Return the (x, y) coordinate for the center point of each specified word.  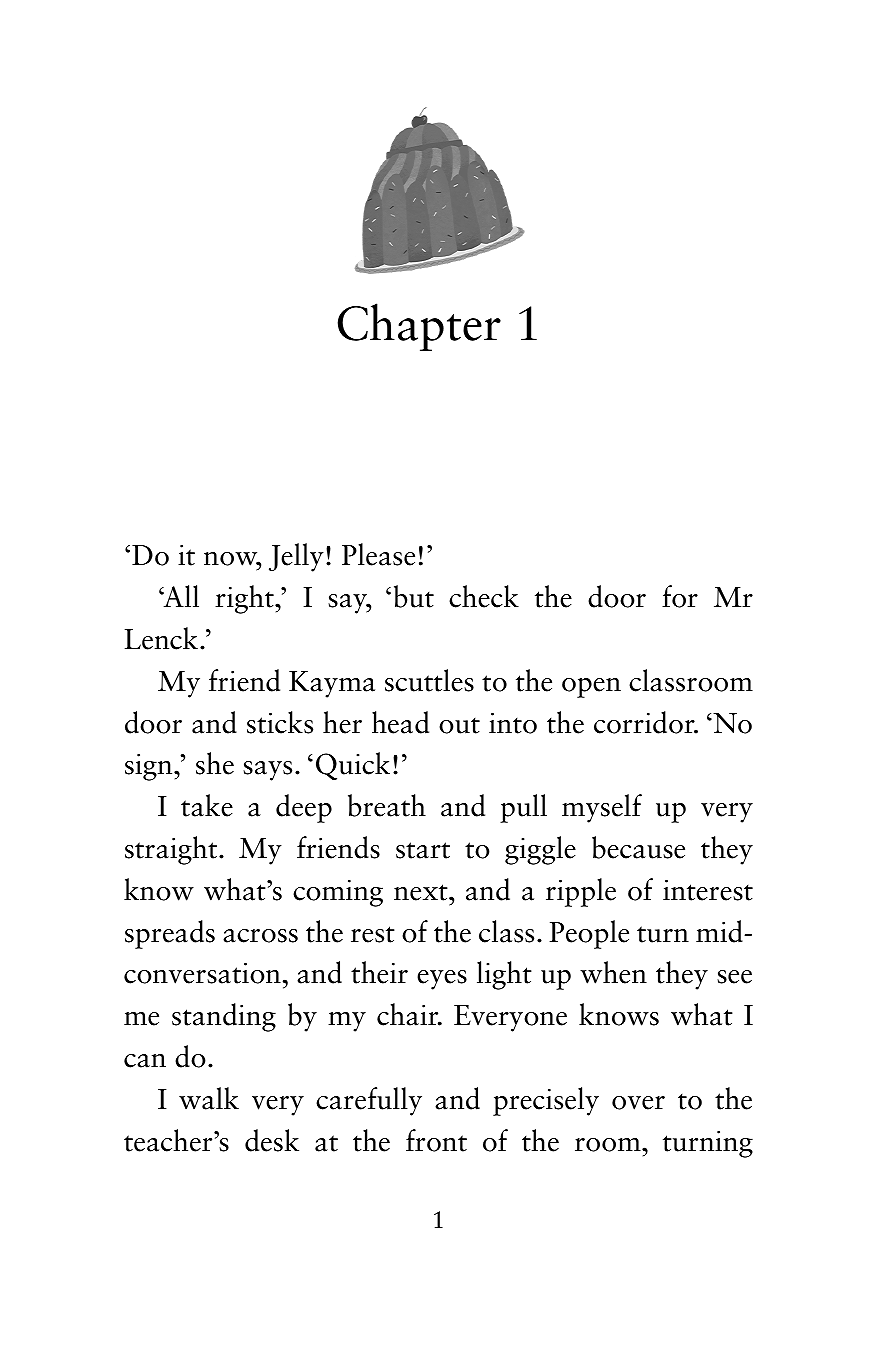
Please (378, 554)
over (638, 1103)
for (680, 596)
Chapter (419, 327)
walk (209, 1098)
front (436, 1140)
